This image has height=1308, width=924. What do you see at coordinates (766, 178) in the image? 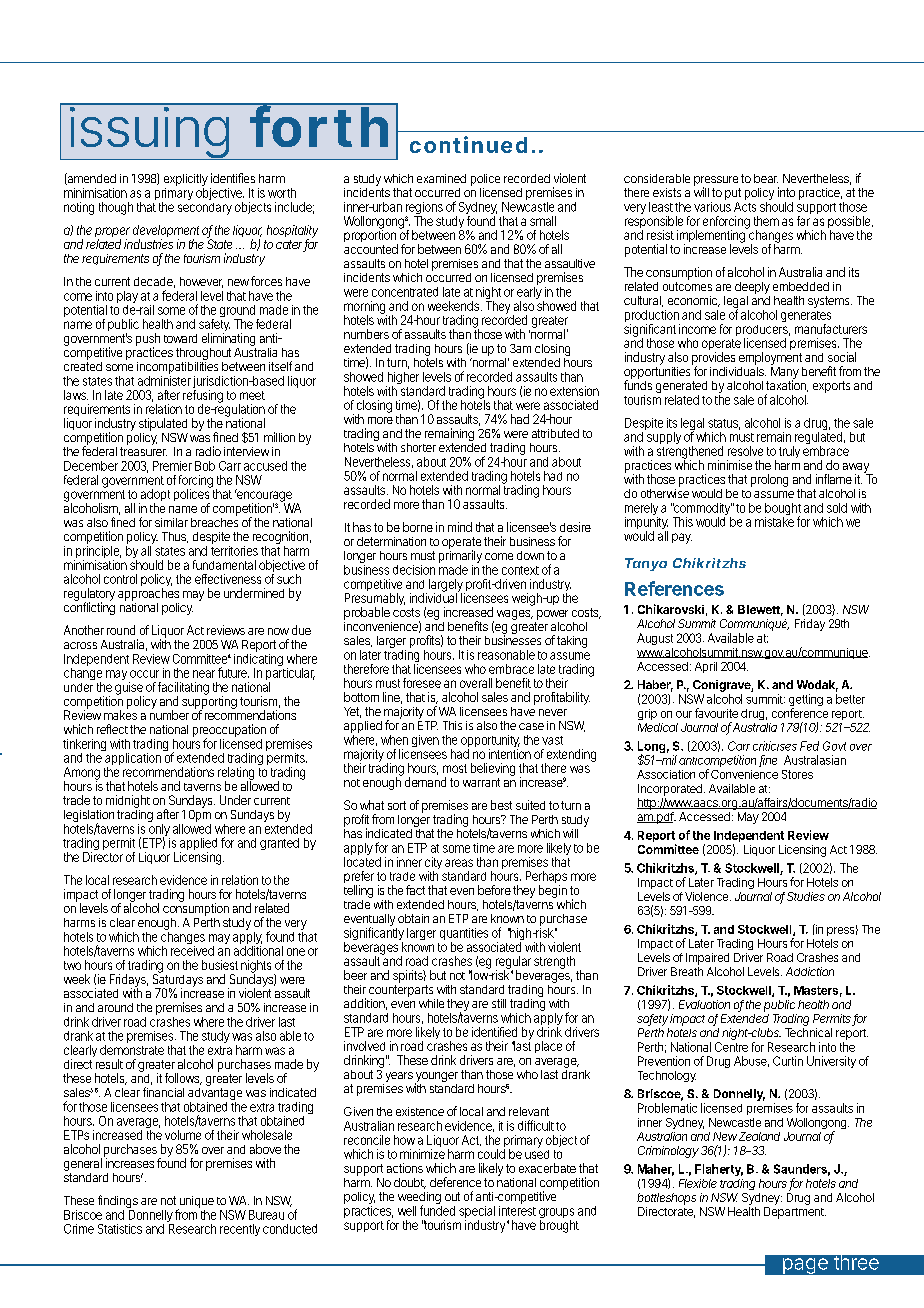
I see `bear` at bounding box center [766, 178].
